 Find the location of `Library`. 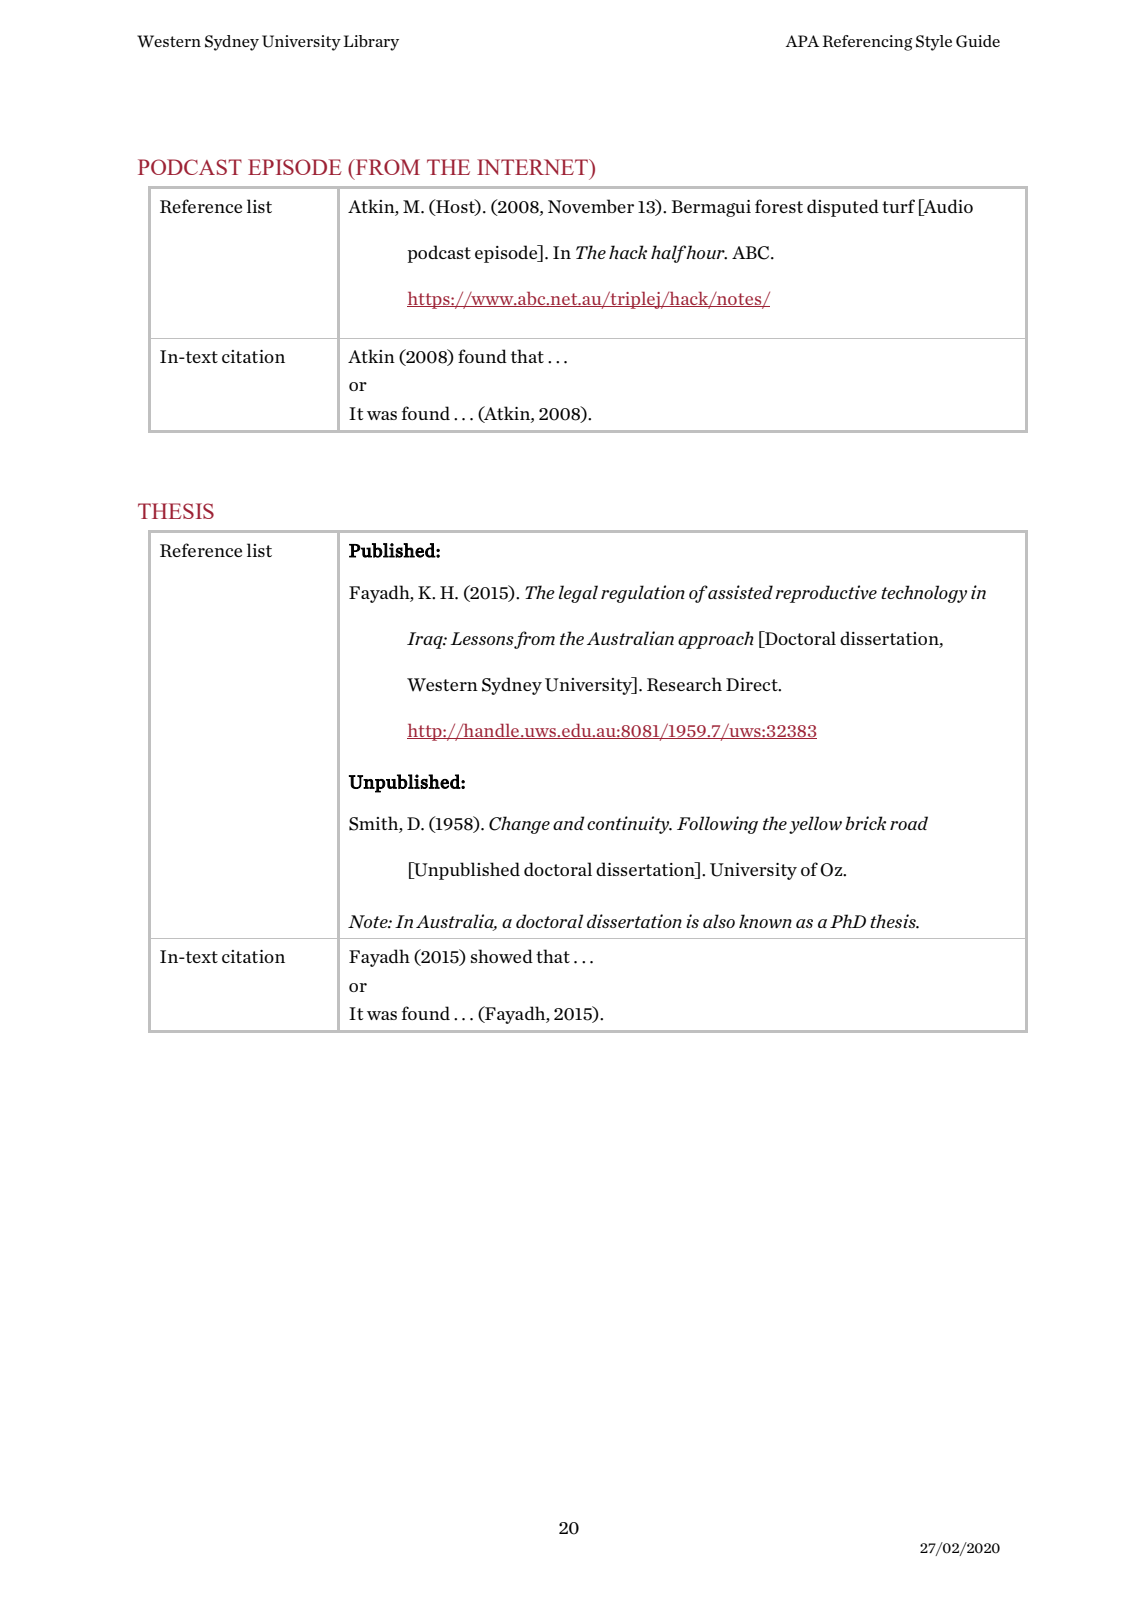

Library is located at coordinates (371, 43).
